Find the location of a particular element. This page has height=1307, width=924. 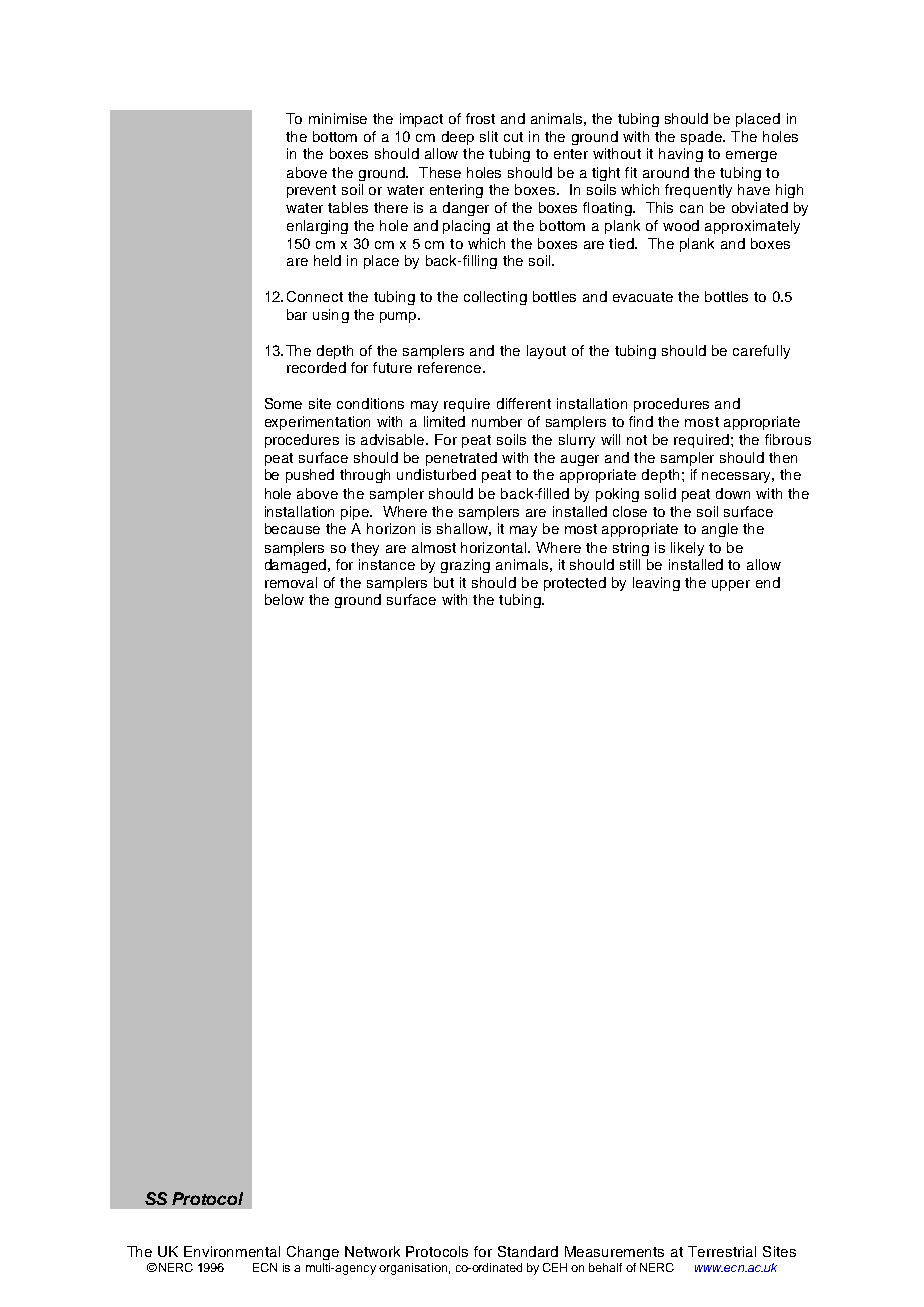

recorded is located at coordinates (316, 367).
